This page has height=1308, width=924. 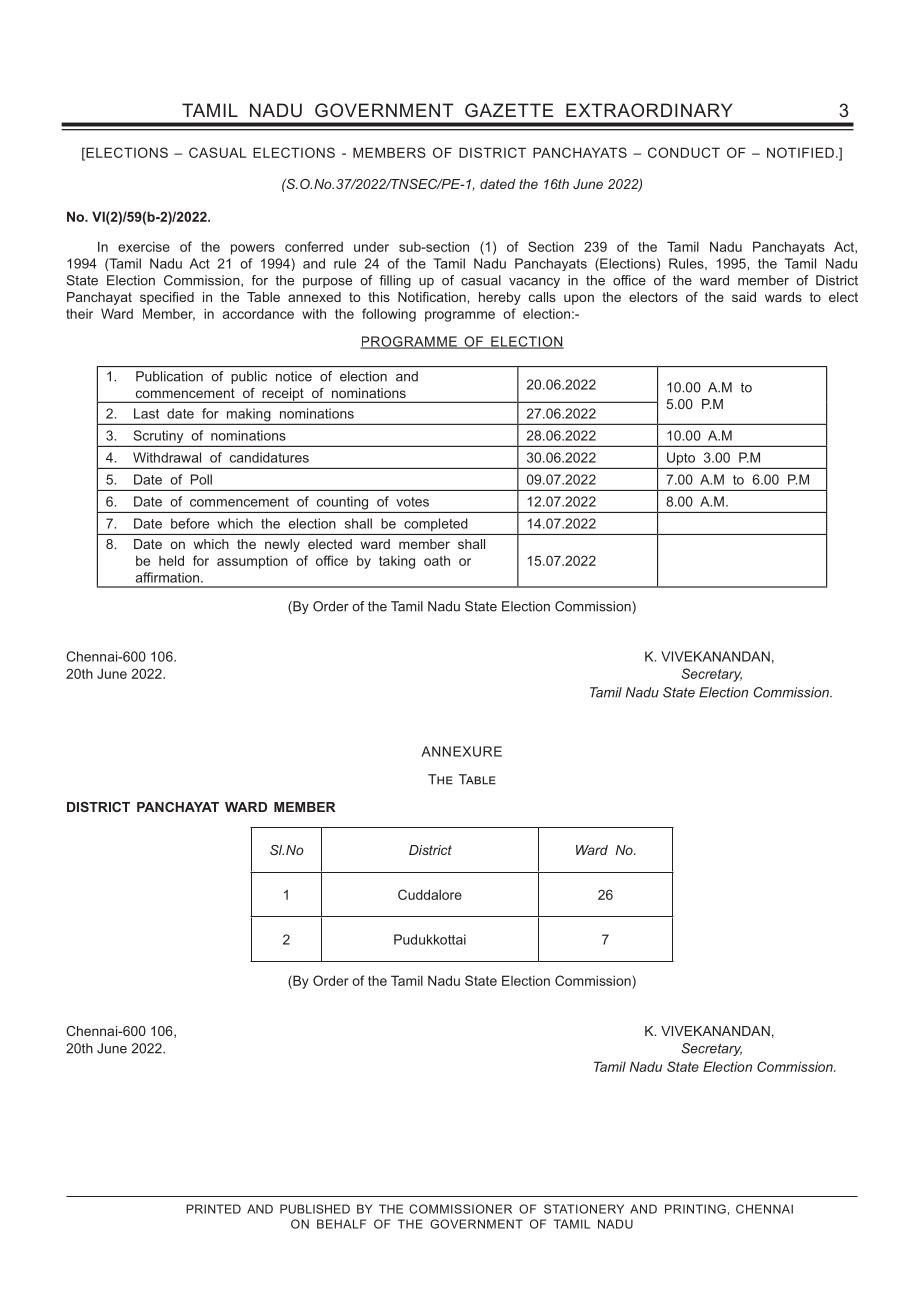 What do you see at coordinates (681, 459) in the page?
I see `Upto` at bounding box center [681, 459].
